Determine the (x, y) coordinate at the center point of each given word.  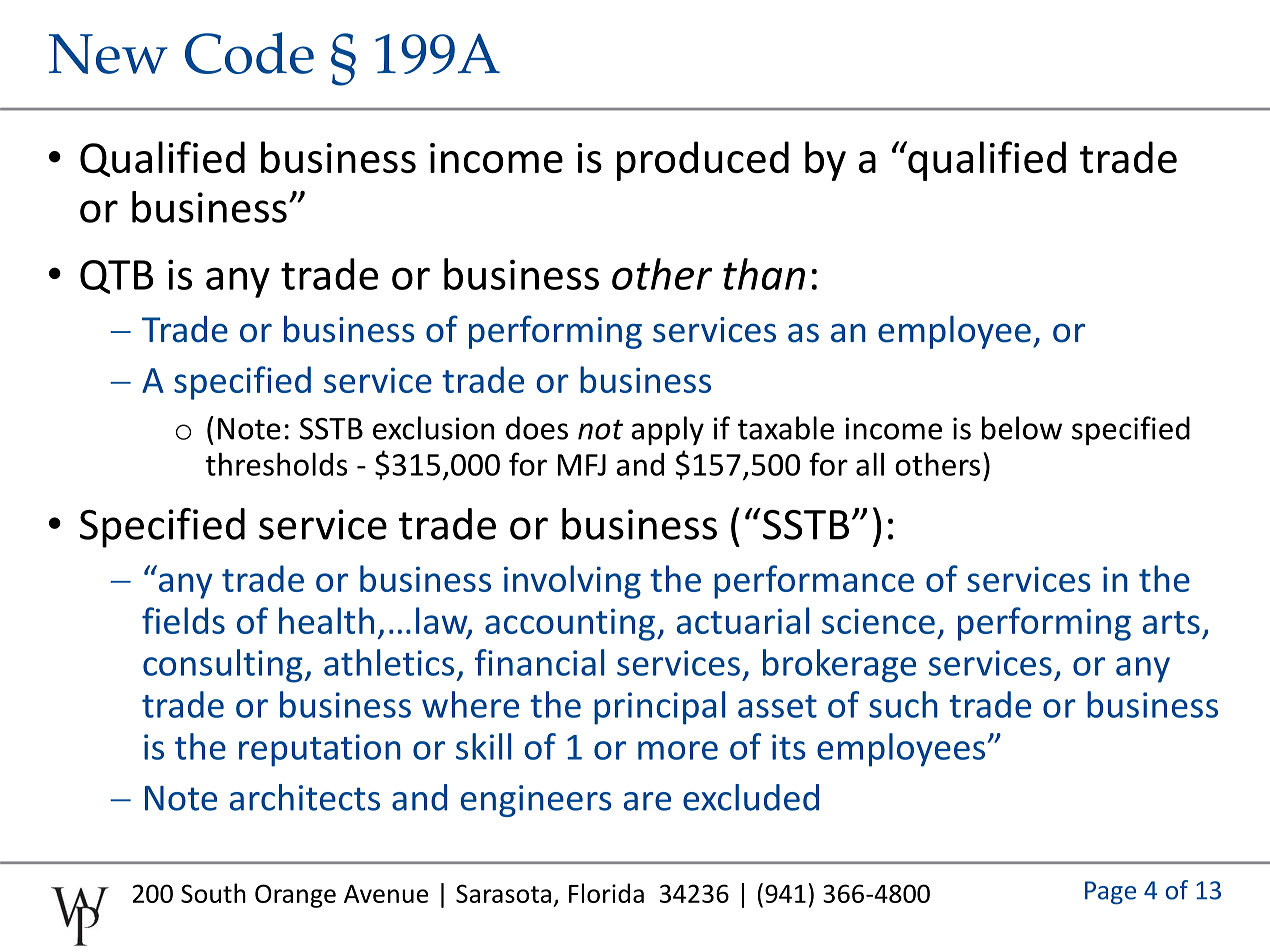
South (213, 893)
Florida (606, 893)
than (764, 274)
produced (703, 161)
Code (249, 53)
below (1022, 428)
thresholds (277, 464)
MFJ (582, 465)
